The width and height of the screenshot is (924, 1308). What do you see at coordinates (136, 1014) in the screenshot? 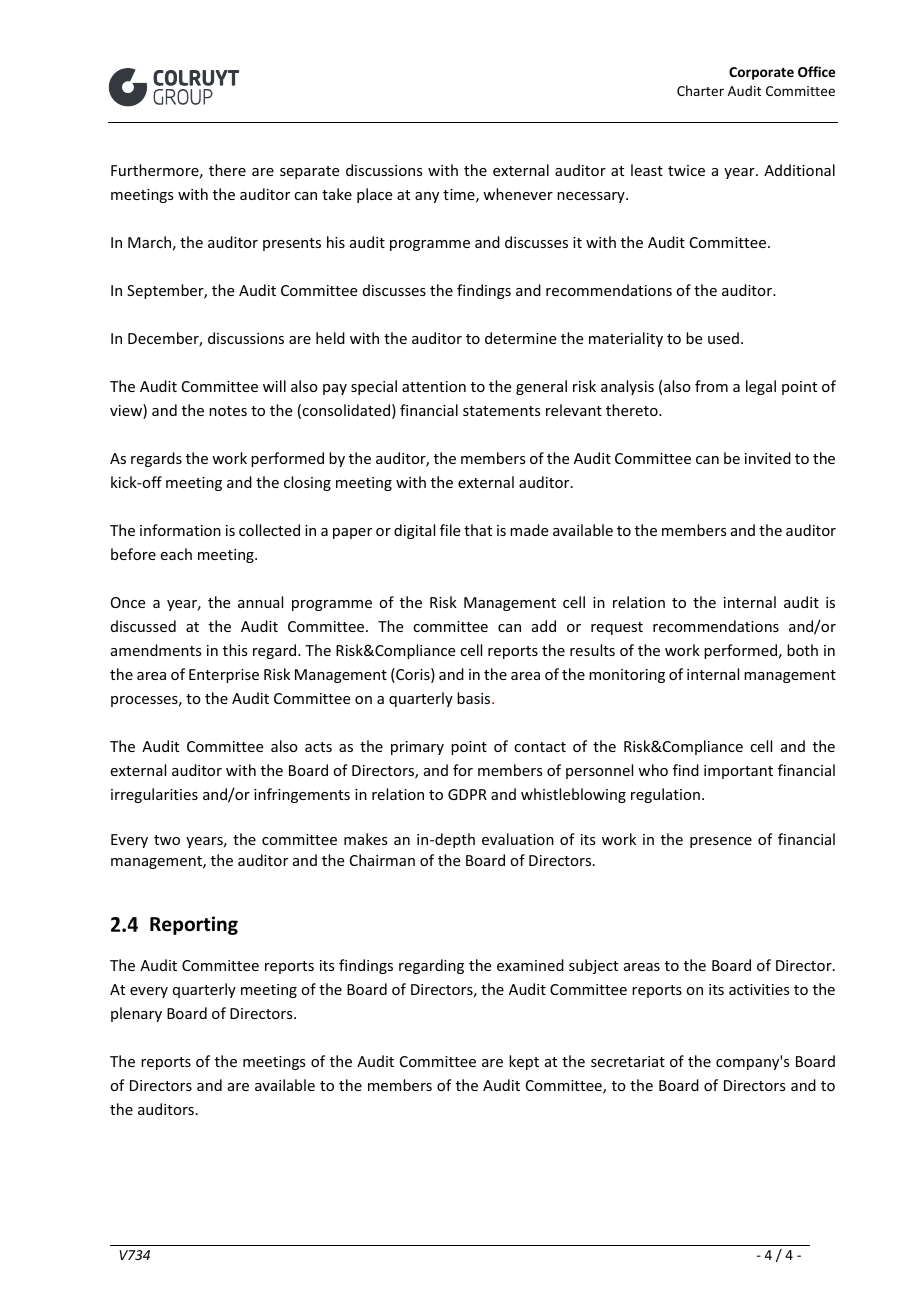
I see `plenary` at bounding box center [136, 1014].
